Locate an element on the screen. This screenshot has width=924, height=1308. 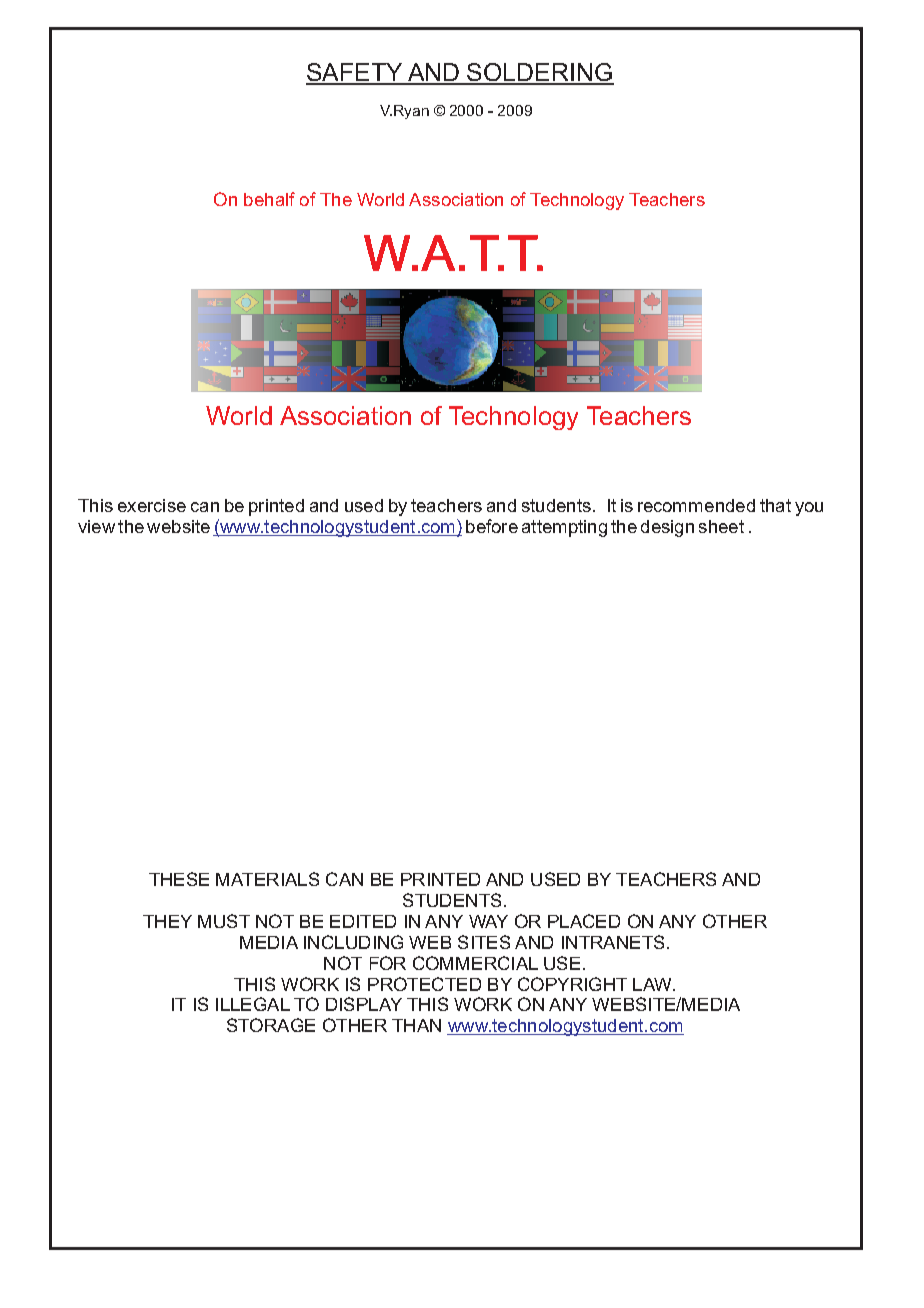
before is located at coordinates (492, 526).
